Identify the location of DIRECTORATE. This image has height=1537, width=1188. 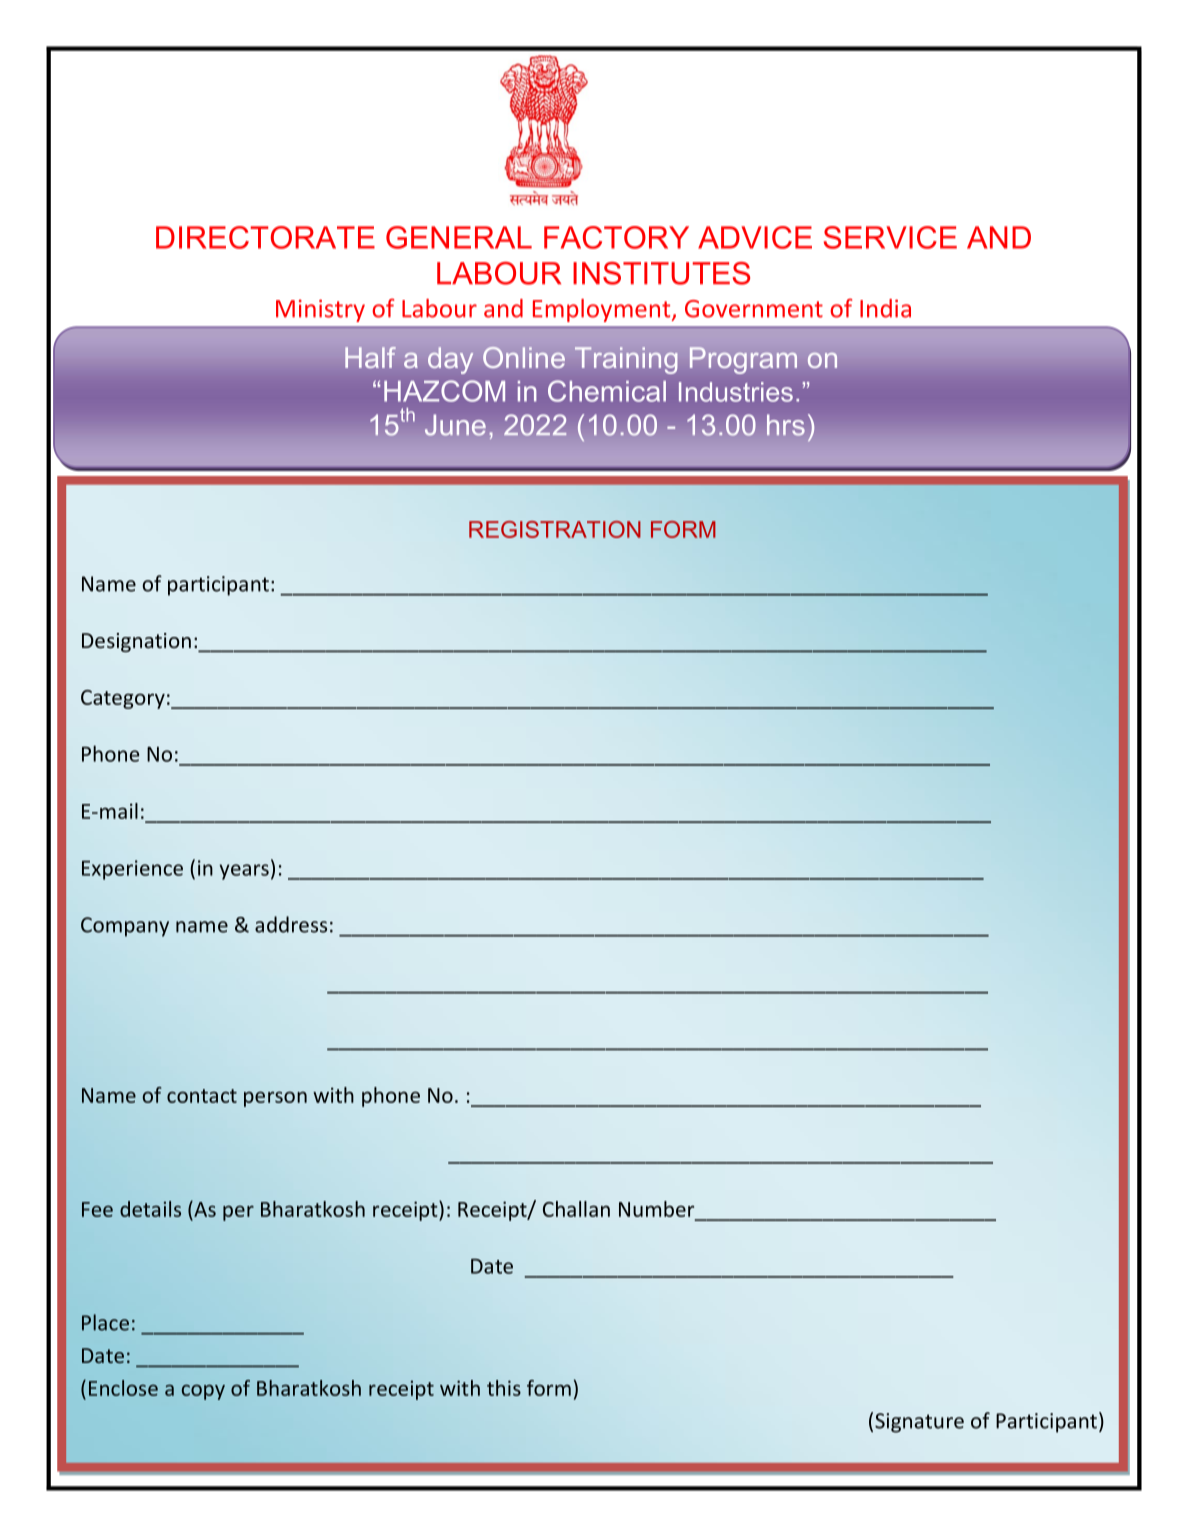
(265, 237).
